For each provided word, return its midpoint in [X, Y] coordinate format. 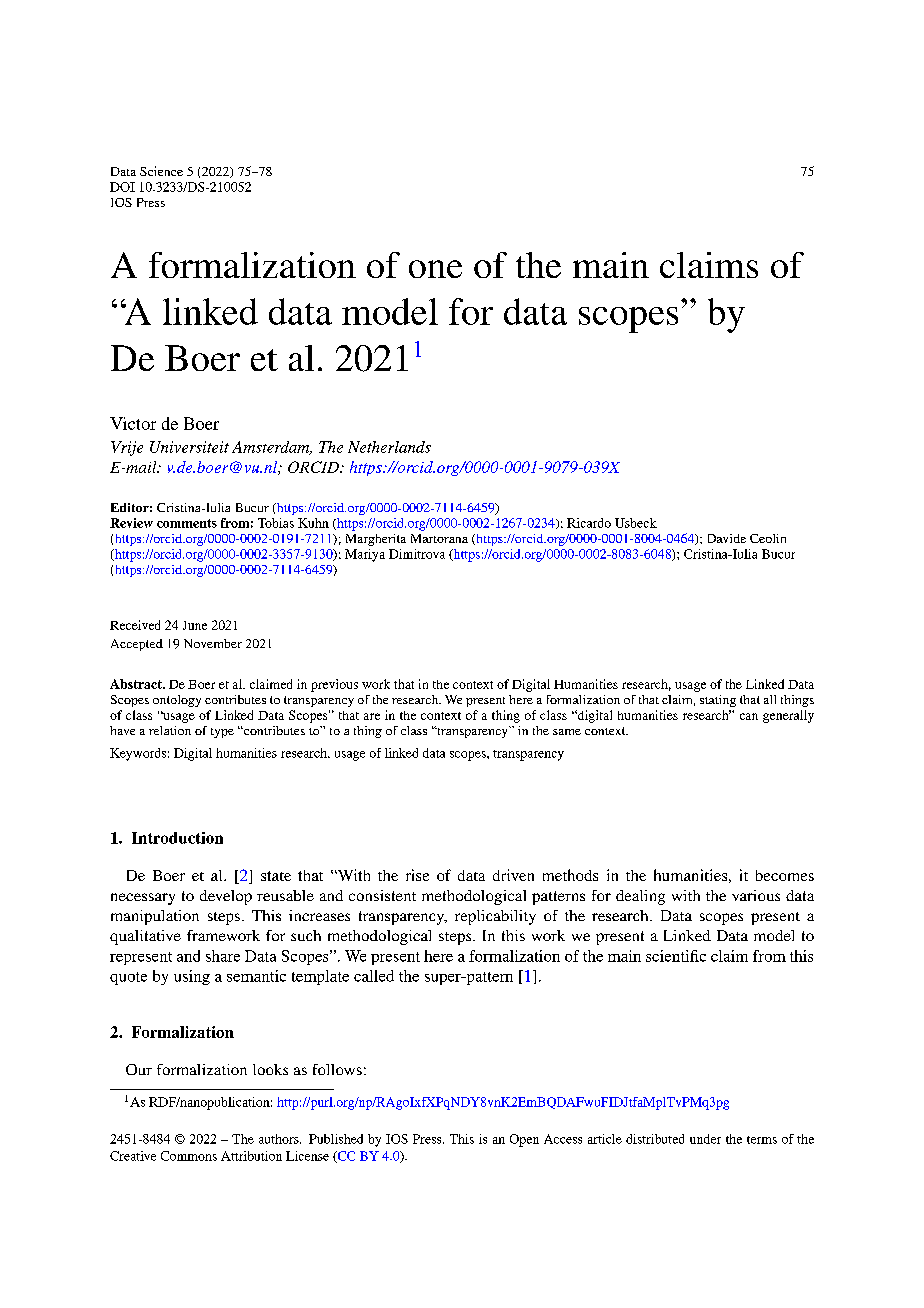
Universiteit [189, 447]
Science [161, 171]
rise [417, 875]
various [756, 895]
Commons [189, 1156]
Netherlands [389, 447]
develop [226, 897]
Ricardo [589, 523]
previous [334, 685]
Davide [727, 538]
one [435, 269]
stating [718, 701]
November [213, 643]
